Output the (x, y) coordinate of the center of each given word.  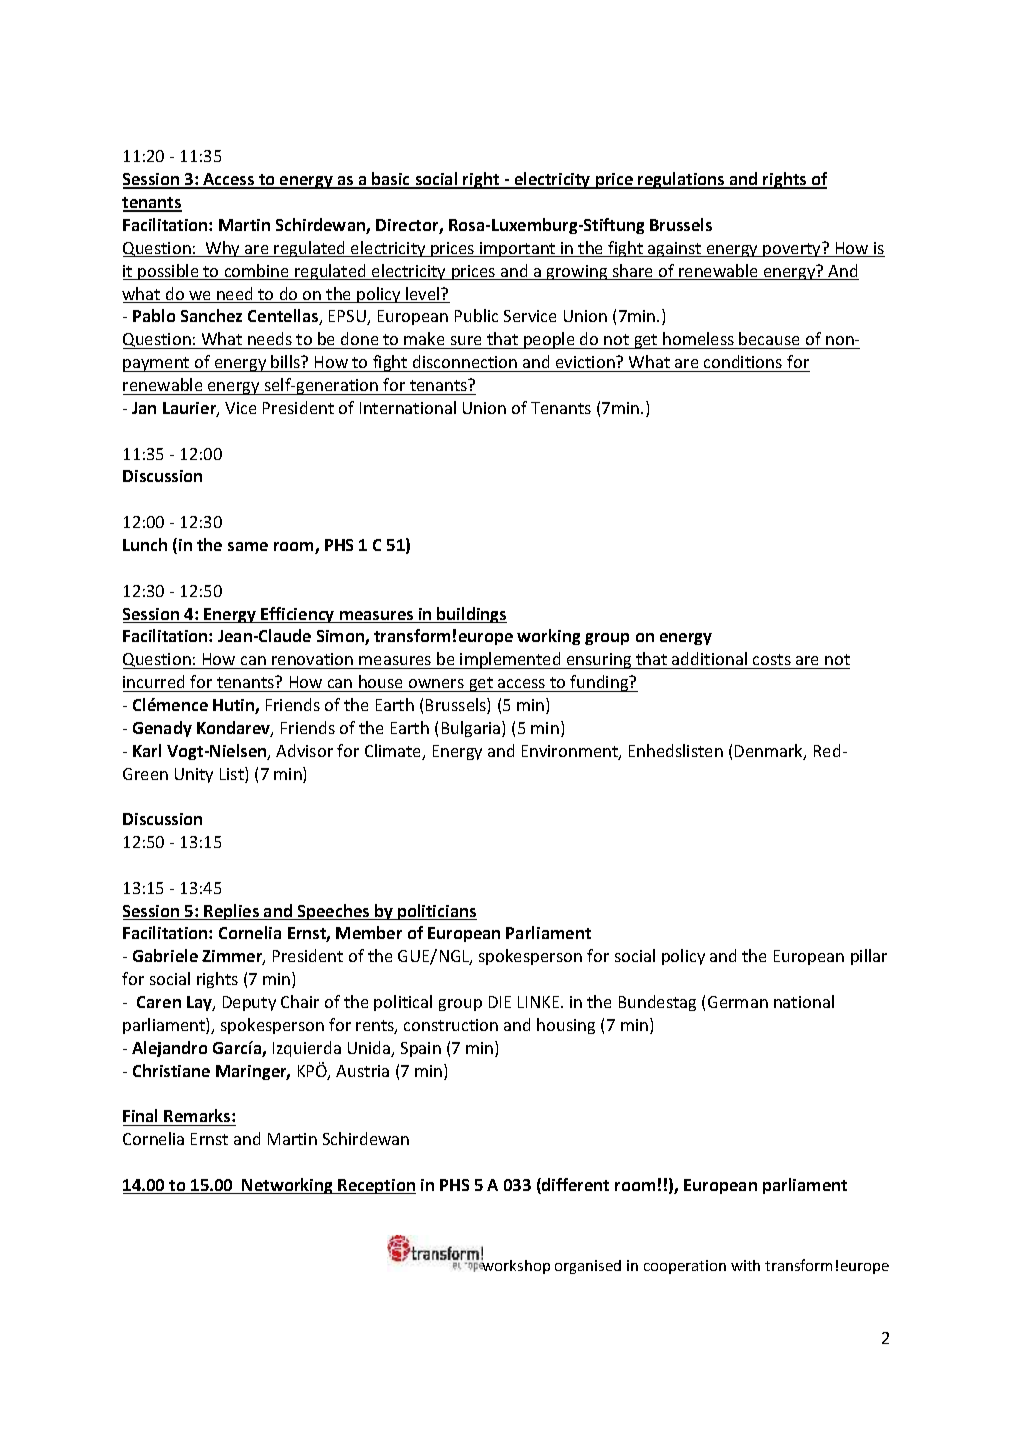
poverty (793, 249)
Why (223, 249)
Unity (194, 775)
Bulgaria (472, 729)
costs (772, 659)
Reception (376, 1186)
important (518, 249)
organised (588, 1267)
